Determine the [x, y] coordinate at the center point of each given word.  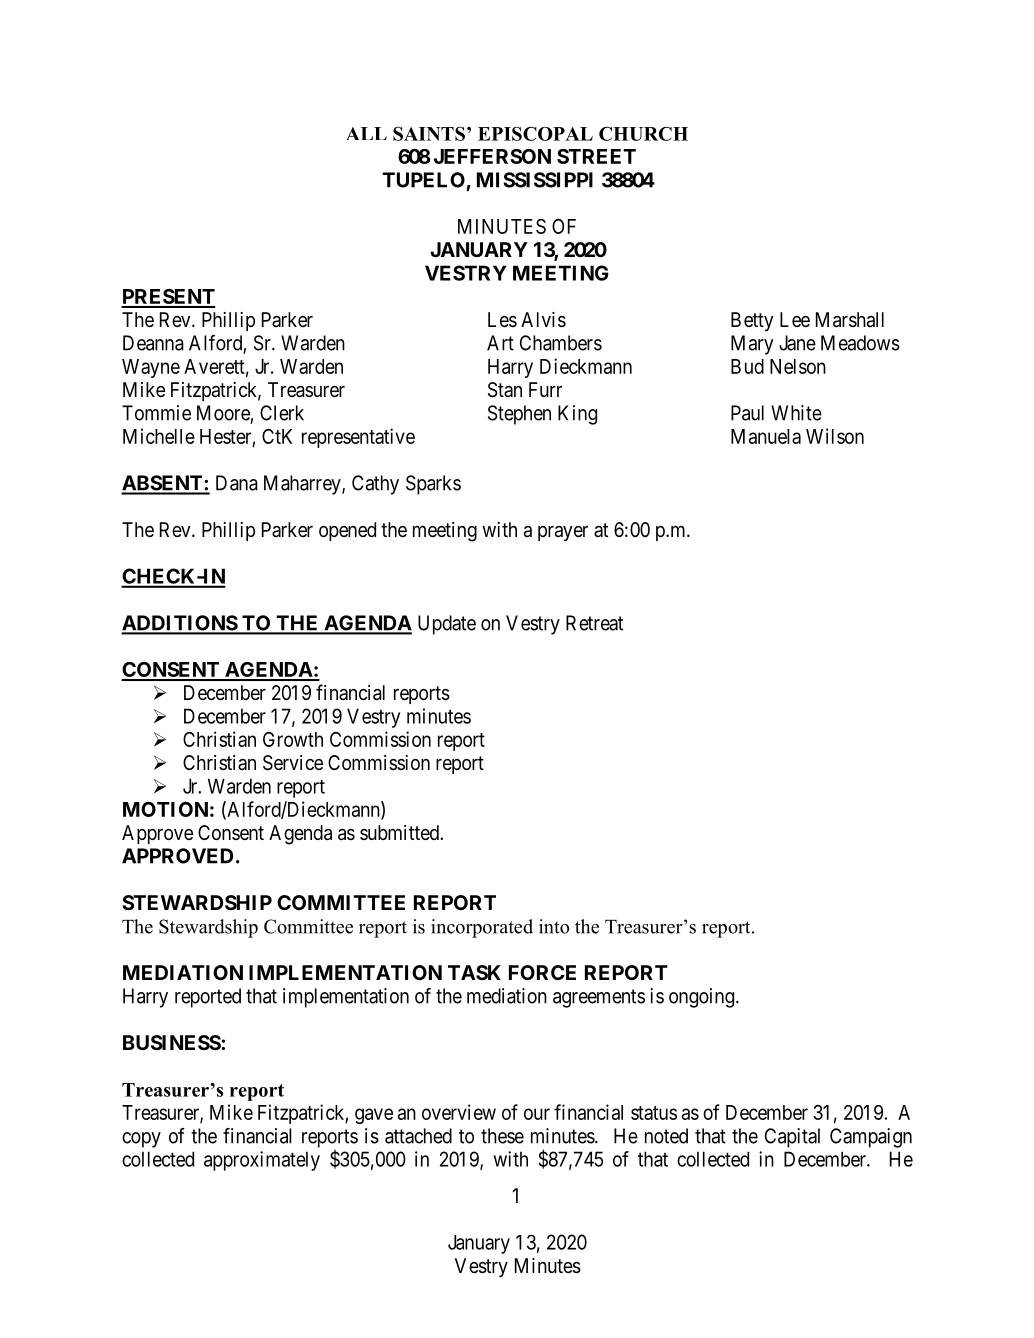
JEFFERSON [492, 156]
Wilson [835, 436]
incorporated [482, 928]
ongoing [701, 998]
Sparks [433, 485]
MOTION [165, 809]
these [502, 1136]
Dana [237, 483]
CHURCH [643, 134]
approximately [262, 1161]
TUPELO [423, 180]
